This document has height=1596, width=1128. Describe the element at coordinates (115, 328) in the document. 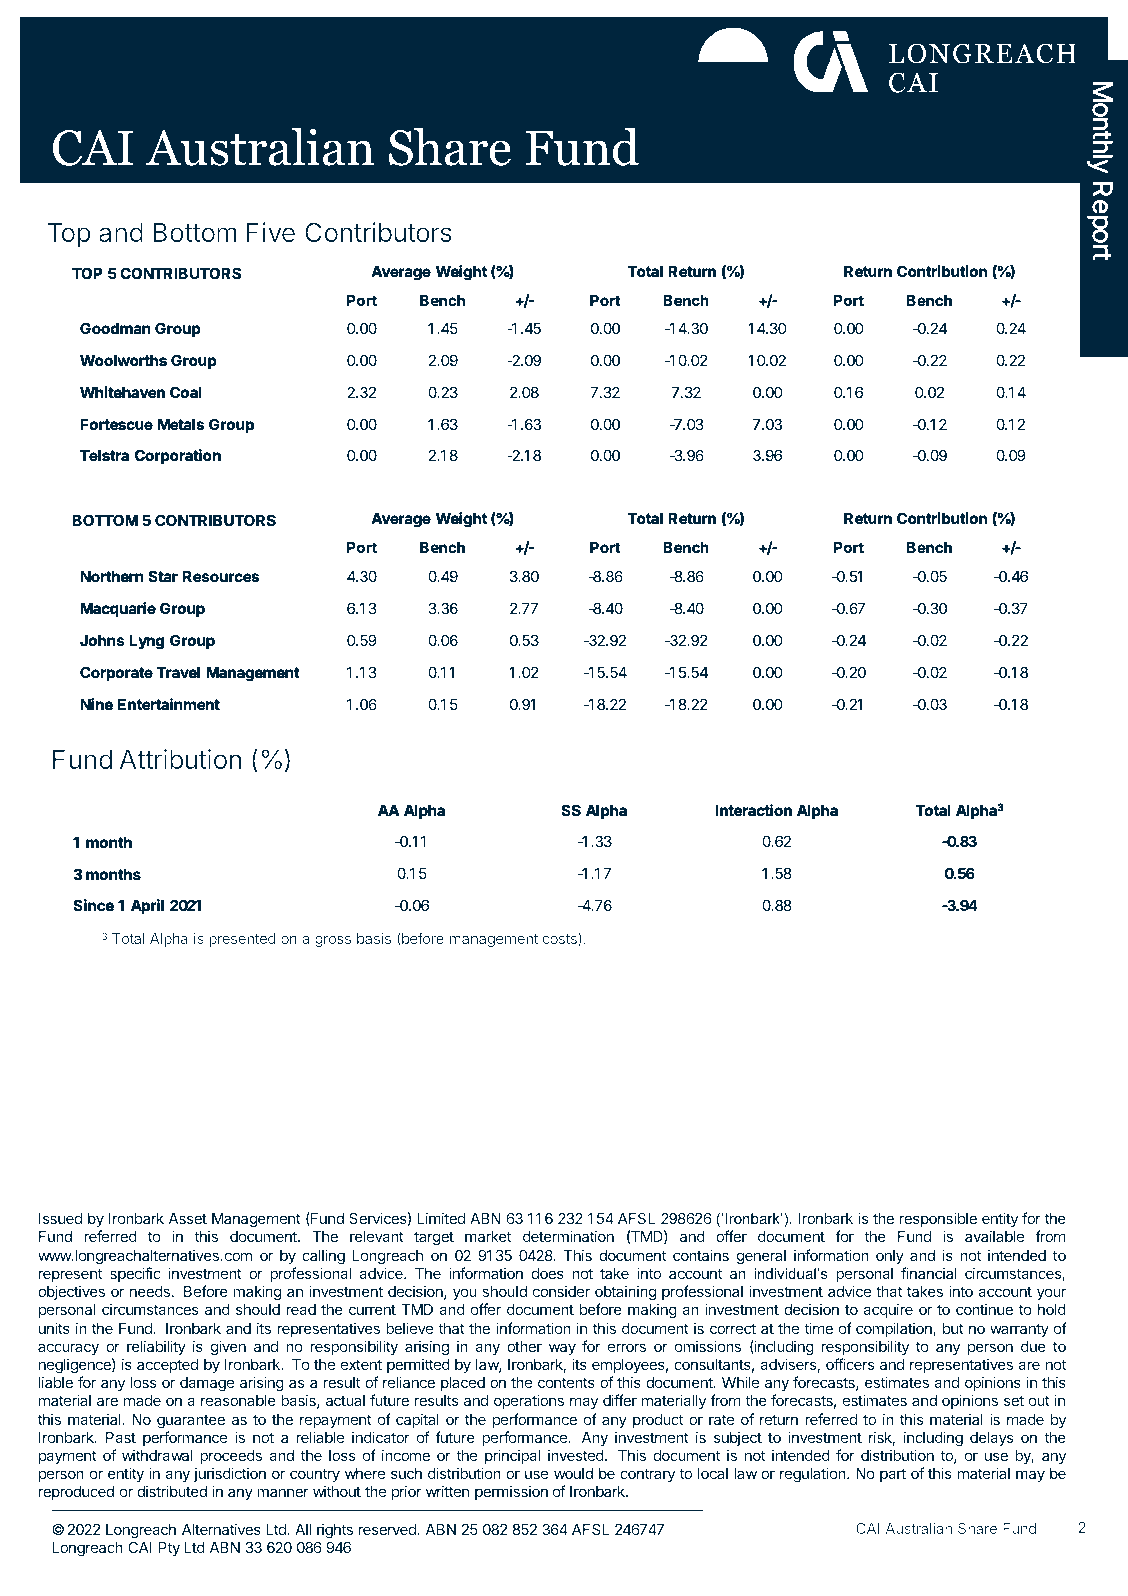

I see `Goodman` at that location.
